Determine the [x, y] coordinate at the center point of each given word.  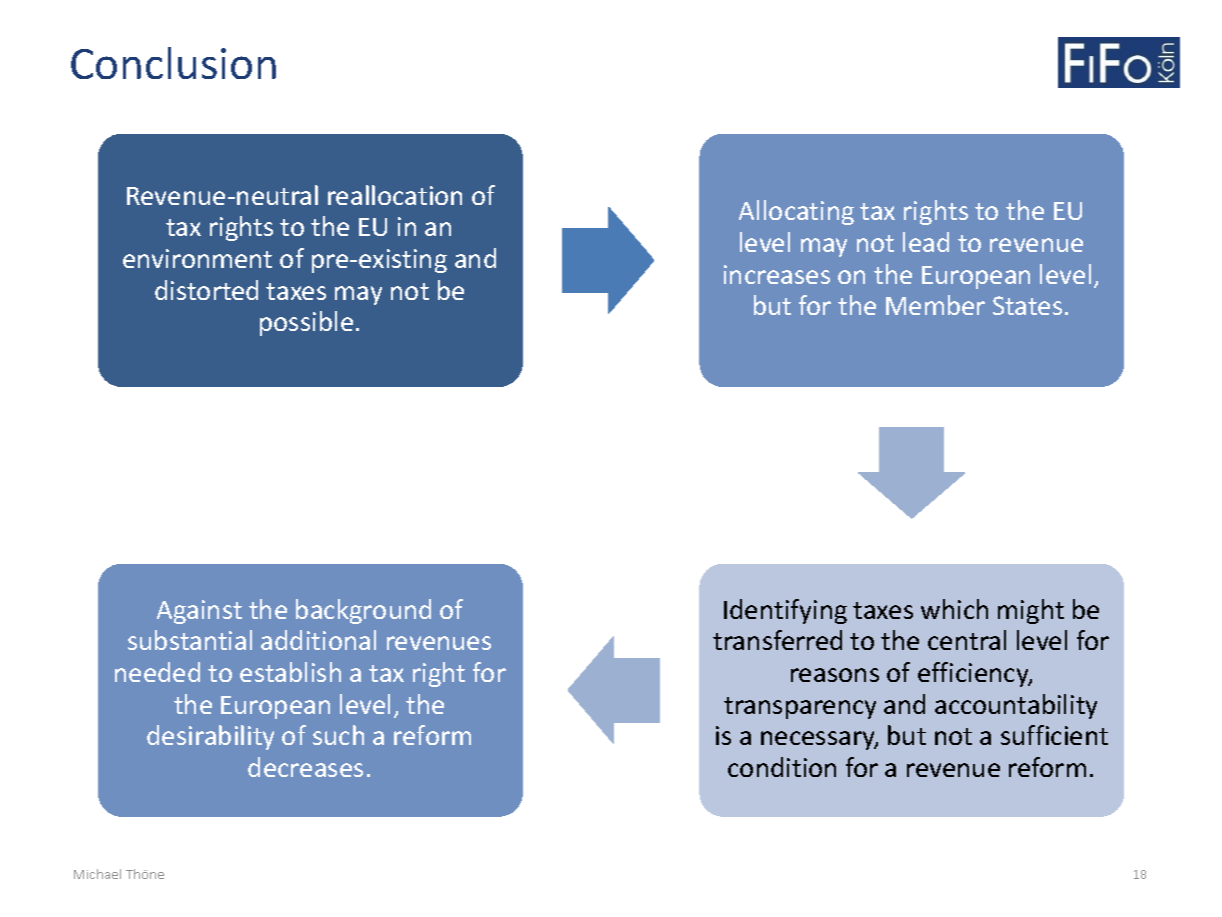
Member [935, 305]
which [954, 609]
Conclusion [173, 63]
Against [199, 612]
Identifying [785, 611]
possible [306, 323]
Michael [97, 874]
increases [777, 274]
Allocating [796, 212]
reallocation [395, 195]
